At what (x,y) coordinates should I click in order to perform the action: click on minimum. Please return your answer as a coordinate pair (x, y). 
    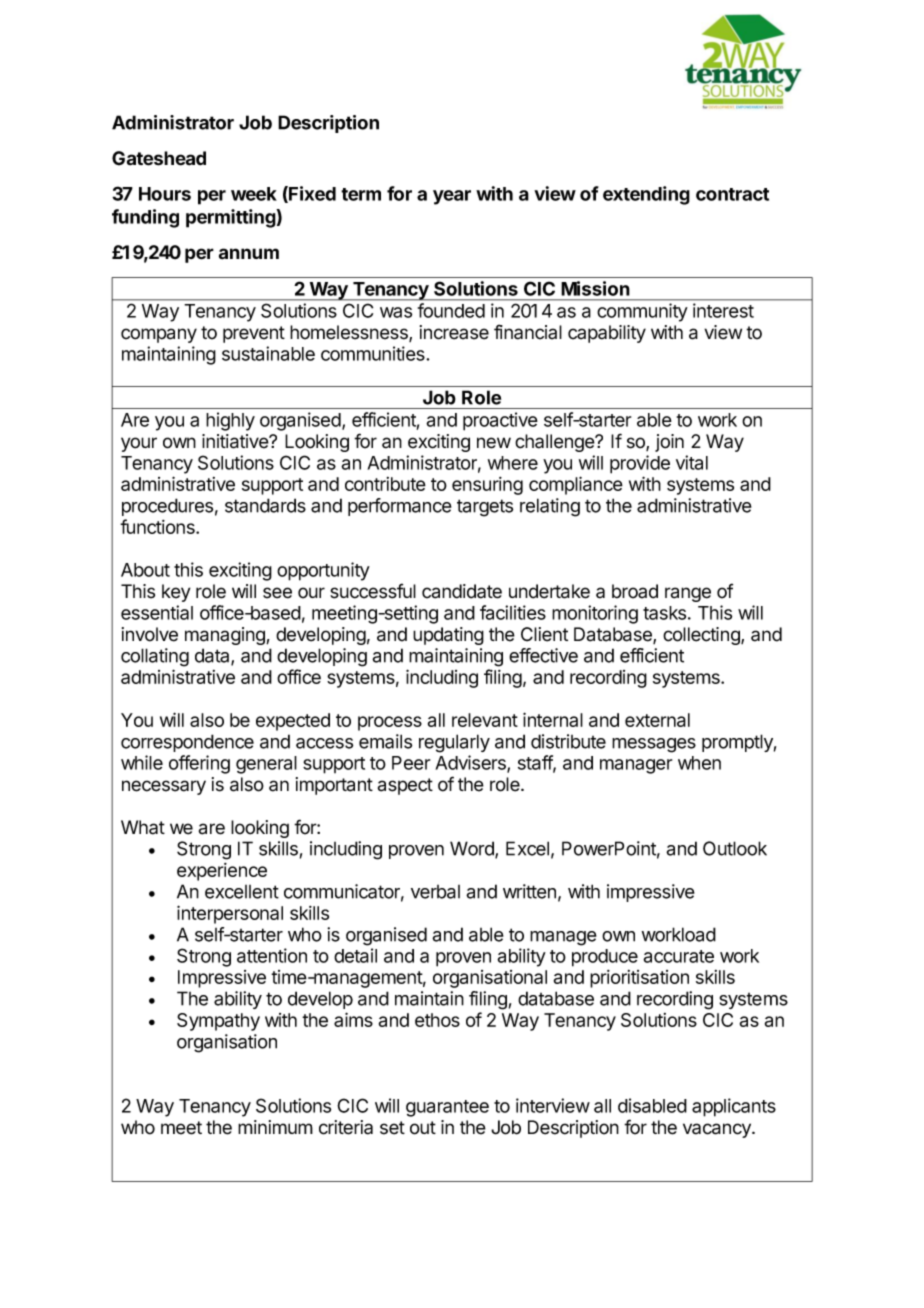
    Looking at the image, I should click on (275, 1127).
